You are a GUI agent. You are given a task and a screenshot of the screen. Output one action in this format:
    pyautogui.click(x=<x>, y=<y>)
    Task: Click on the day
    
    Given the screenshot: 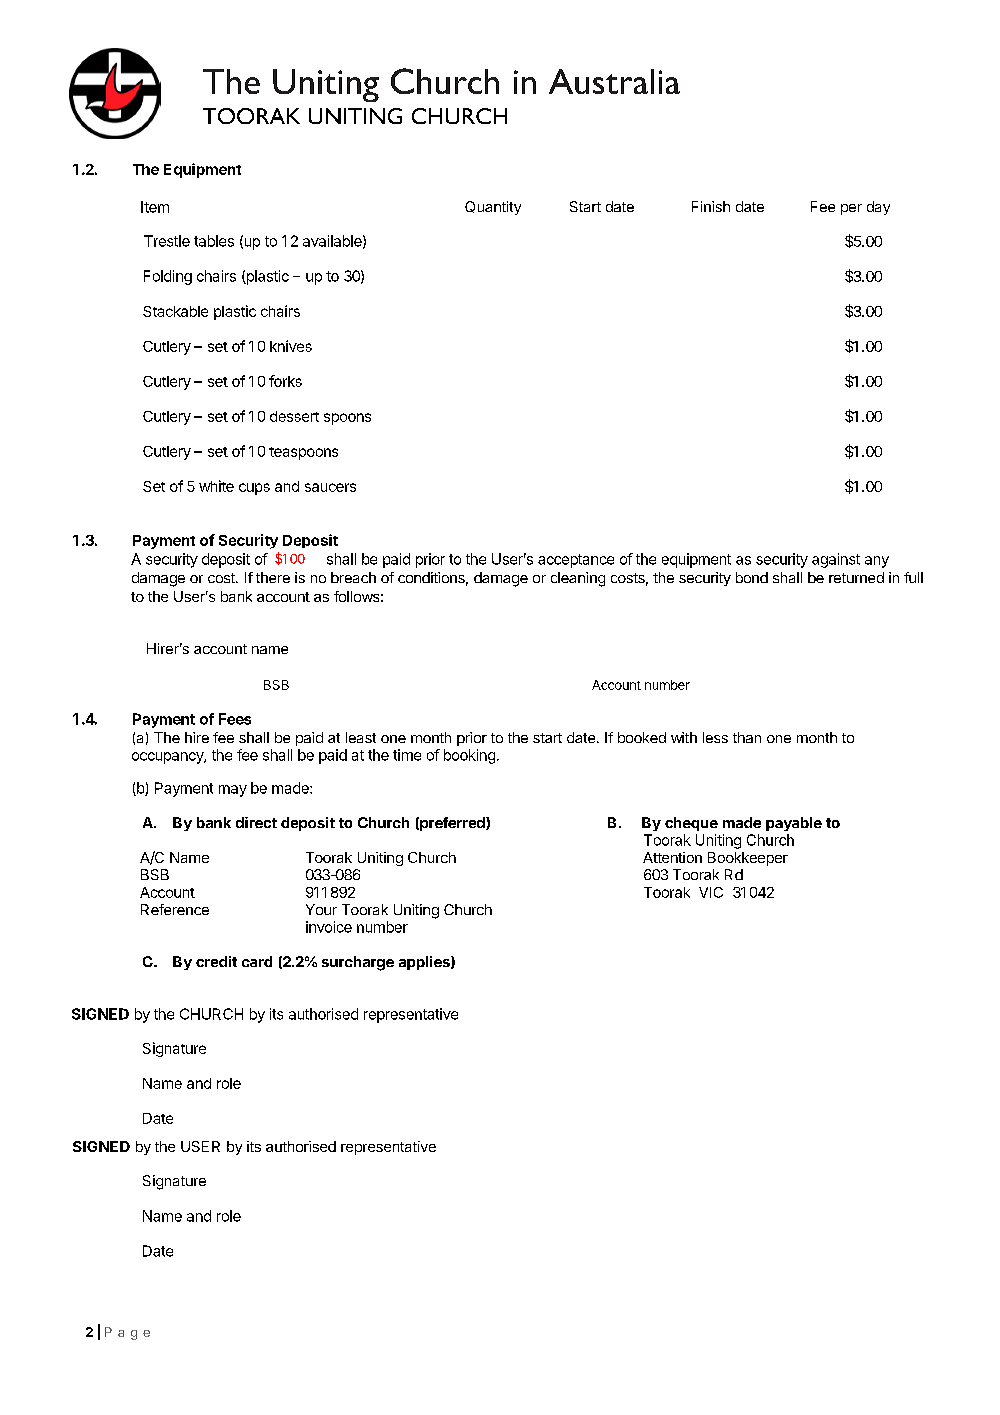 What is the action you would take?
    pyautogui.click(x=878, y=208)
